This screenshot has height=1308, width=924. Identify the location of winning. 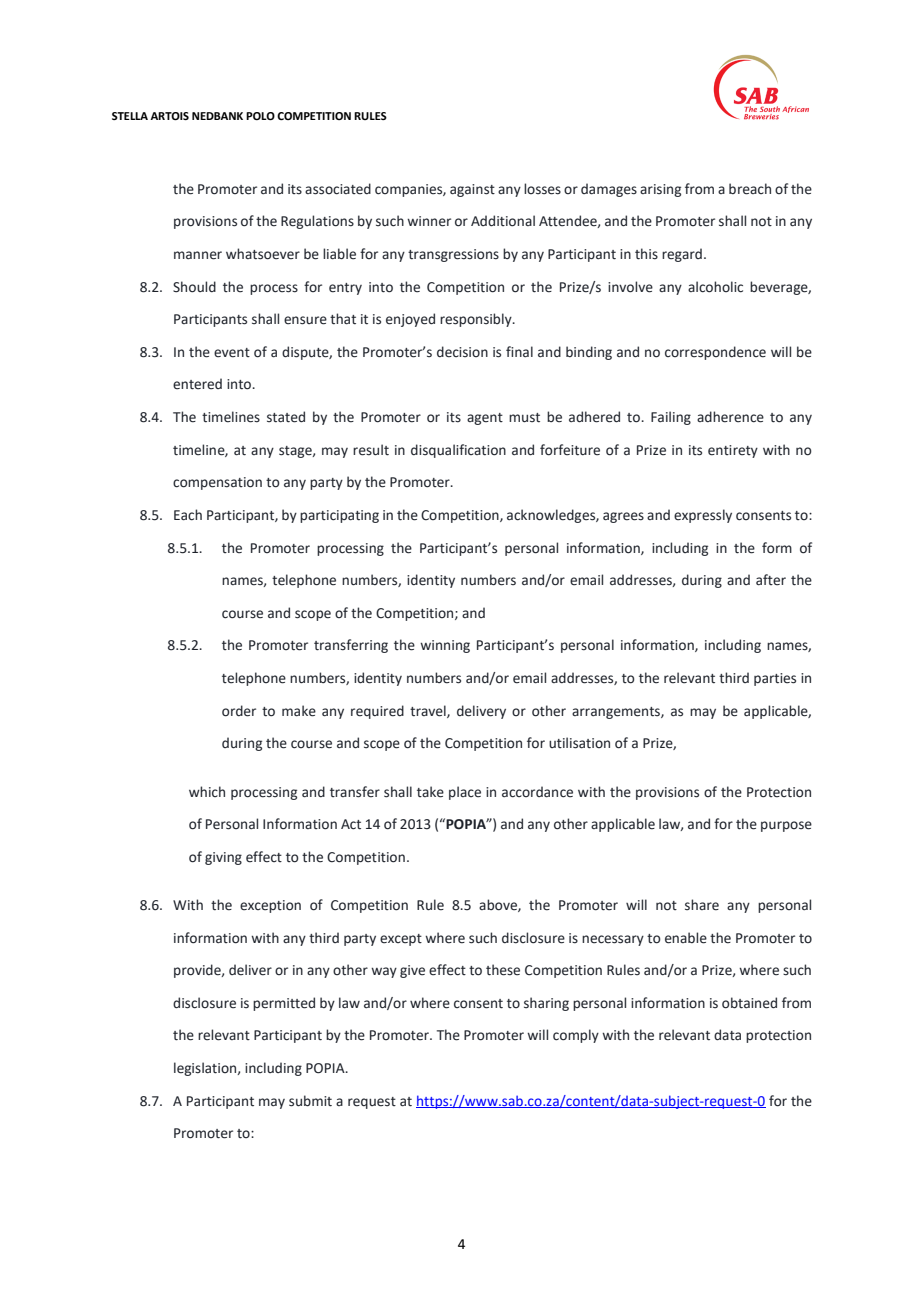
(445, 646).
